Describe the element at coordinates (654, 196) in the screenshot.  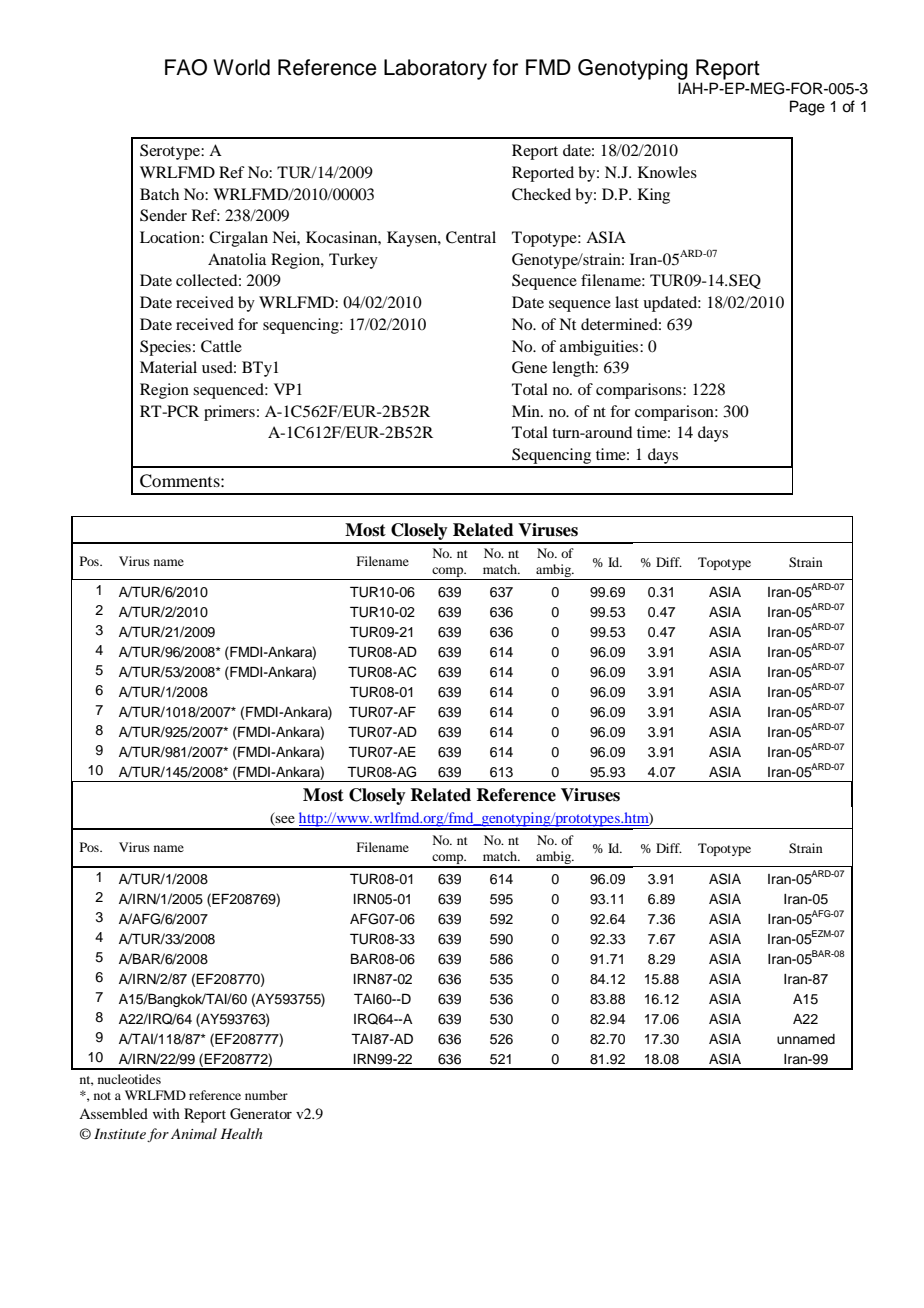
I see `King` at that location.
